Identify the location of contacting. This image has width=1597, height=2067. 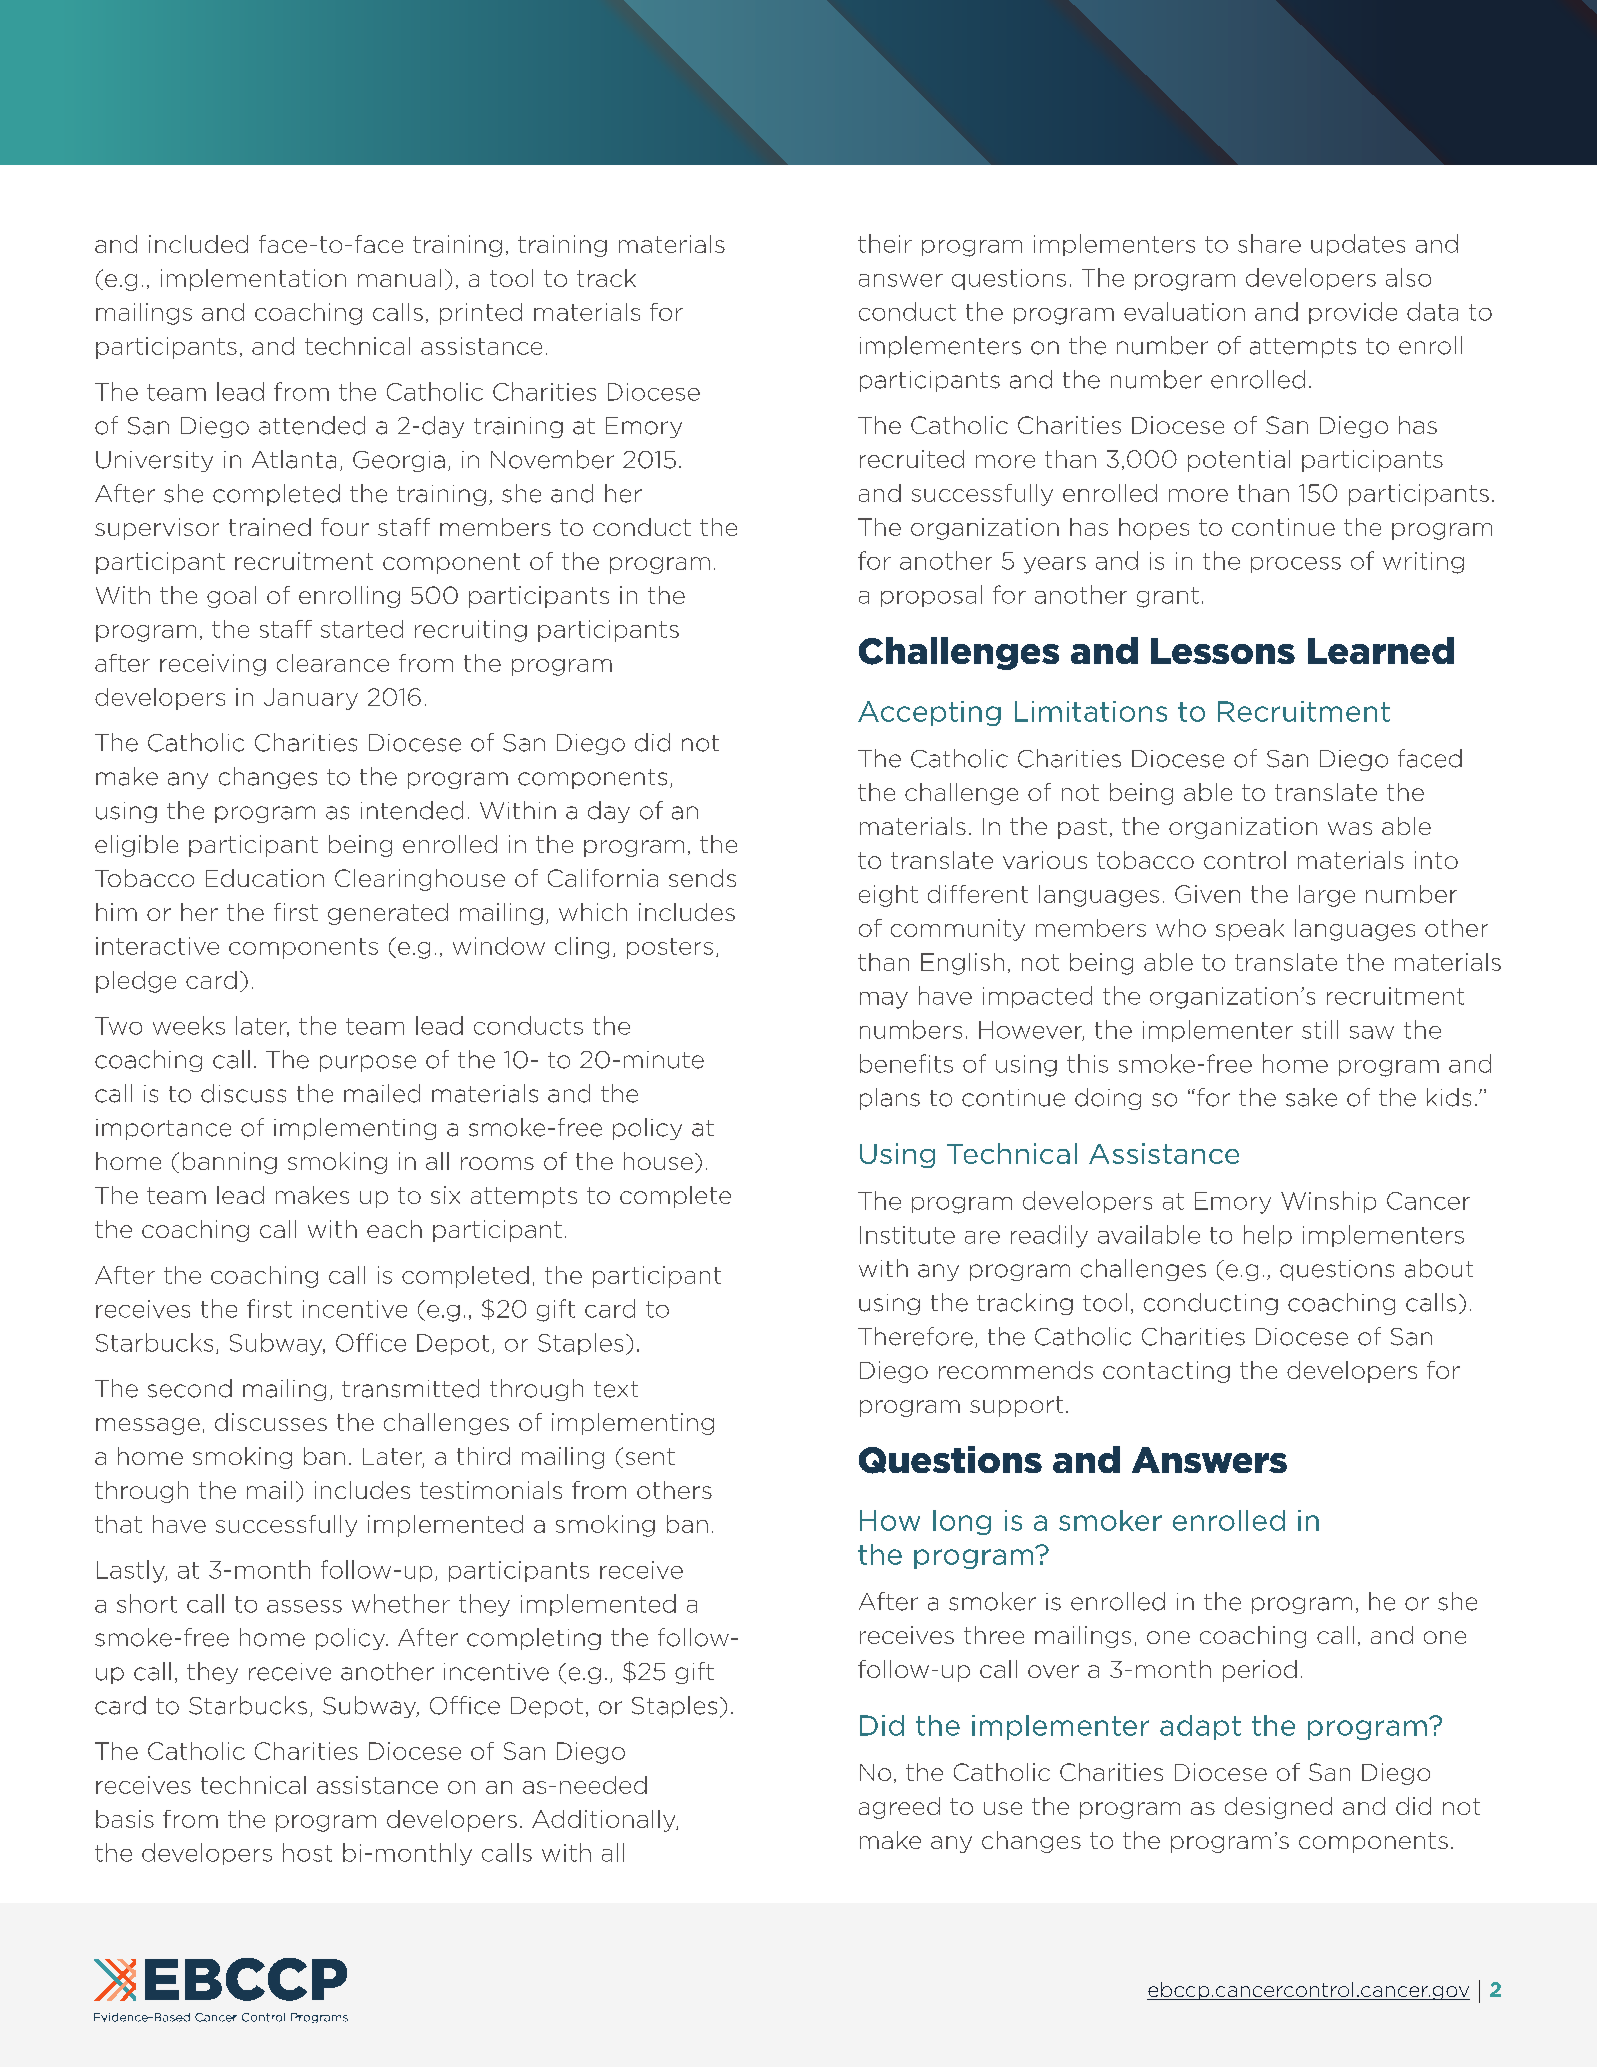
(1166, 1372).
